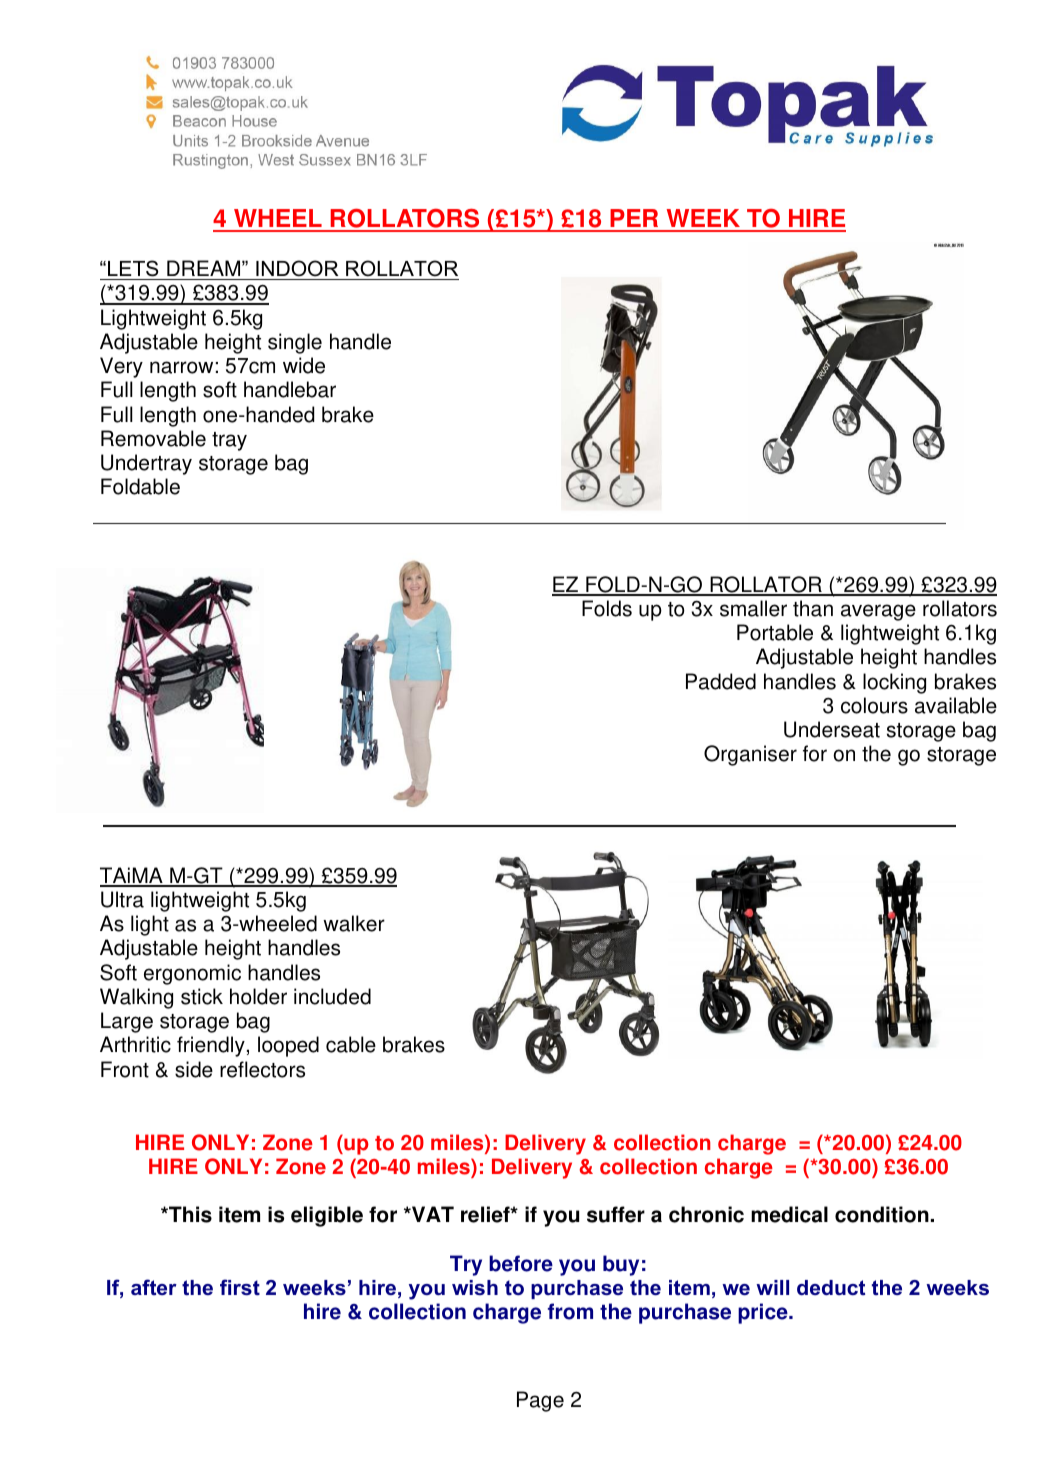  What do you see at coordinates (240, 1287) in the screenshot?
I see `first` at bounding box center [240, 1287].
